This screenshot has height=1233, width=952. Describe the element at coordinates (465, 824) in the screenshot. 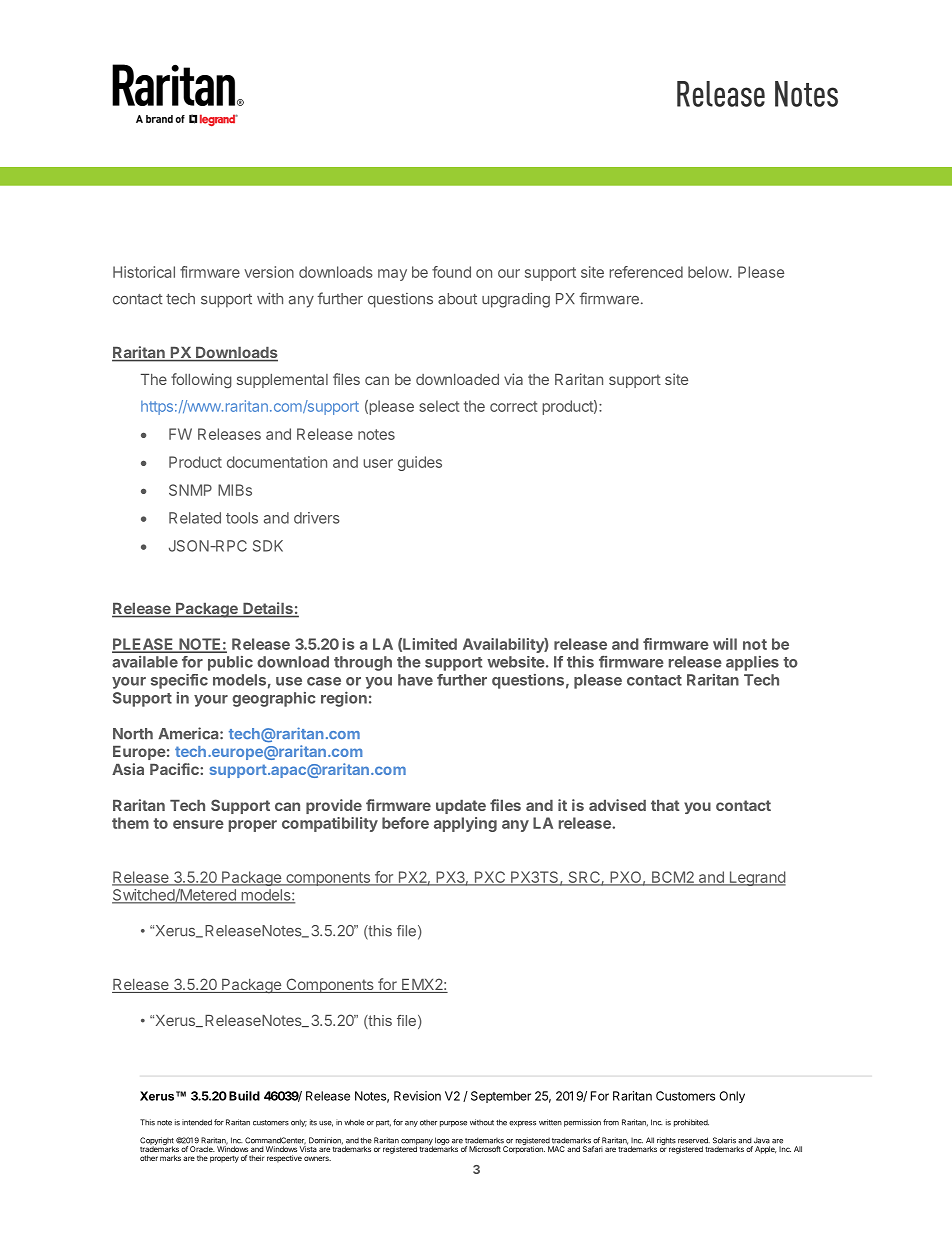

I see `applying` at that location.
